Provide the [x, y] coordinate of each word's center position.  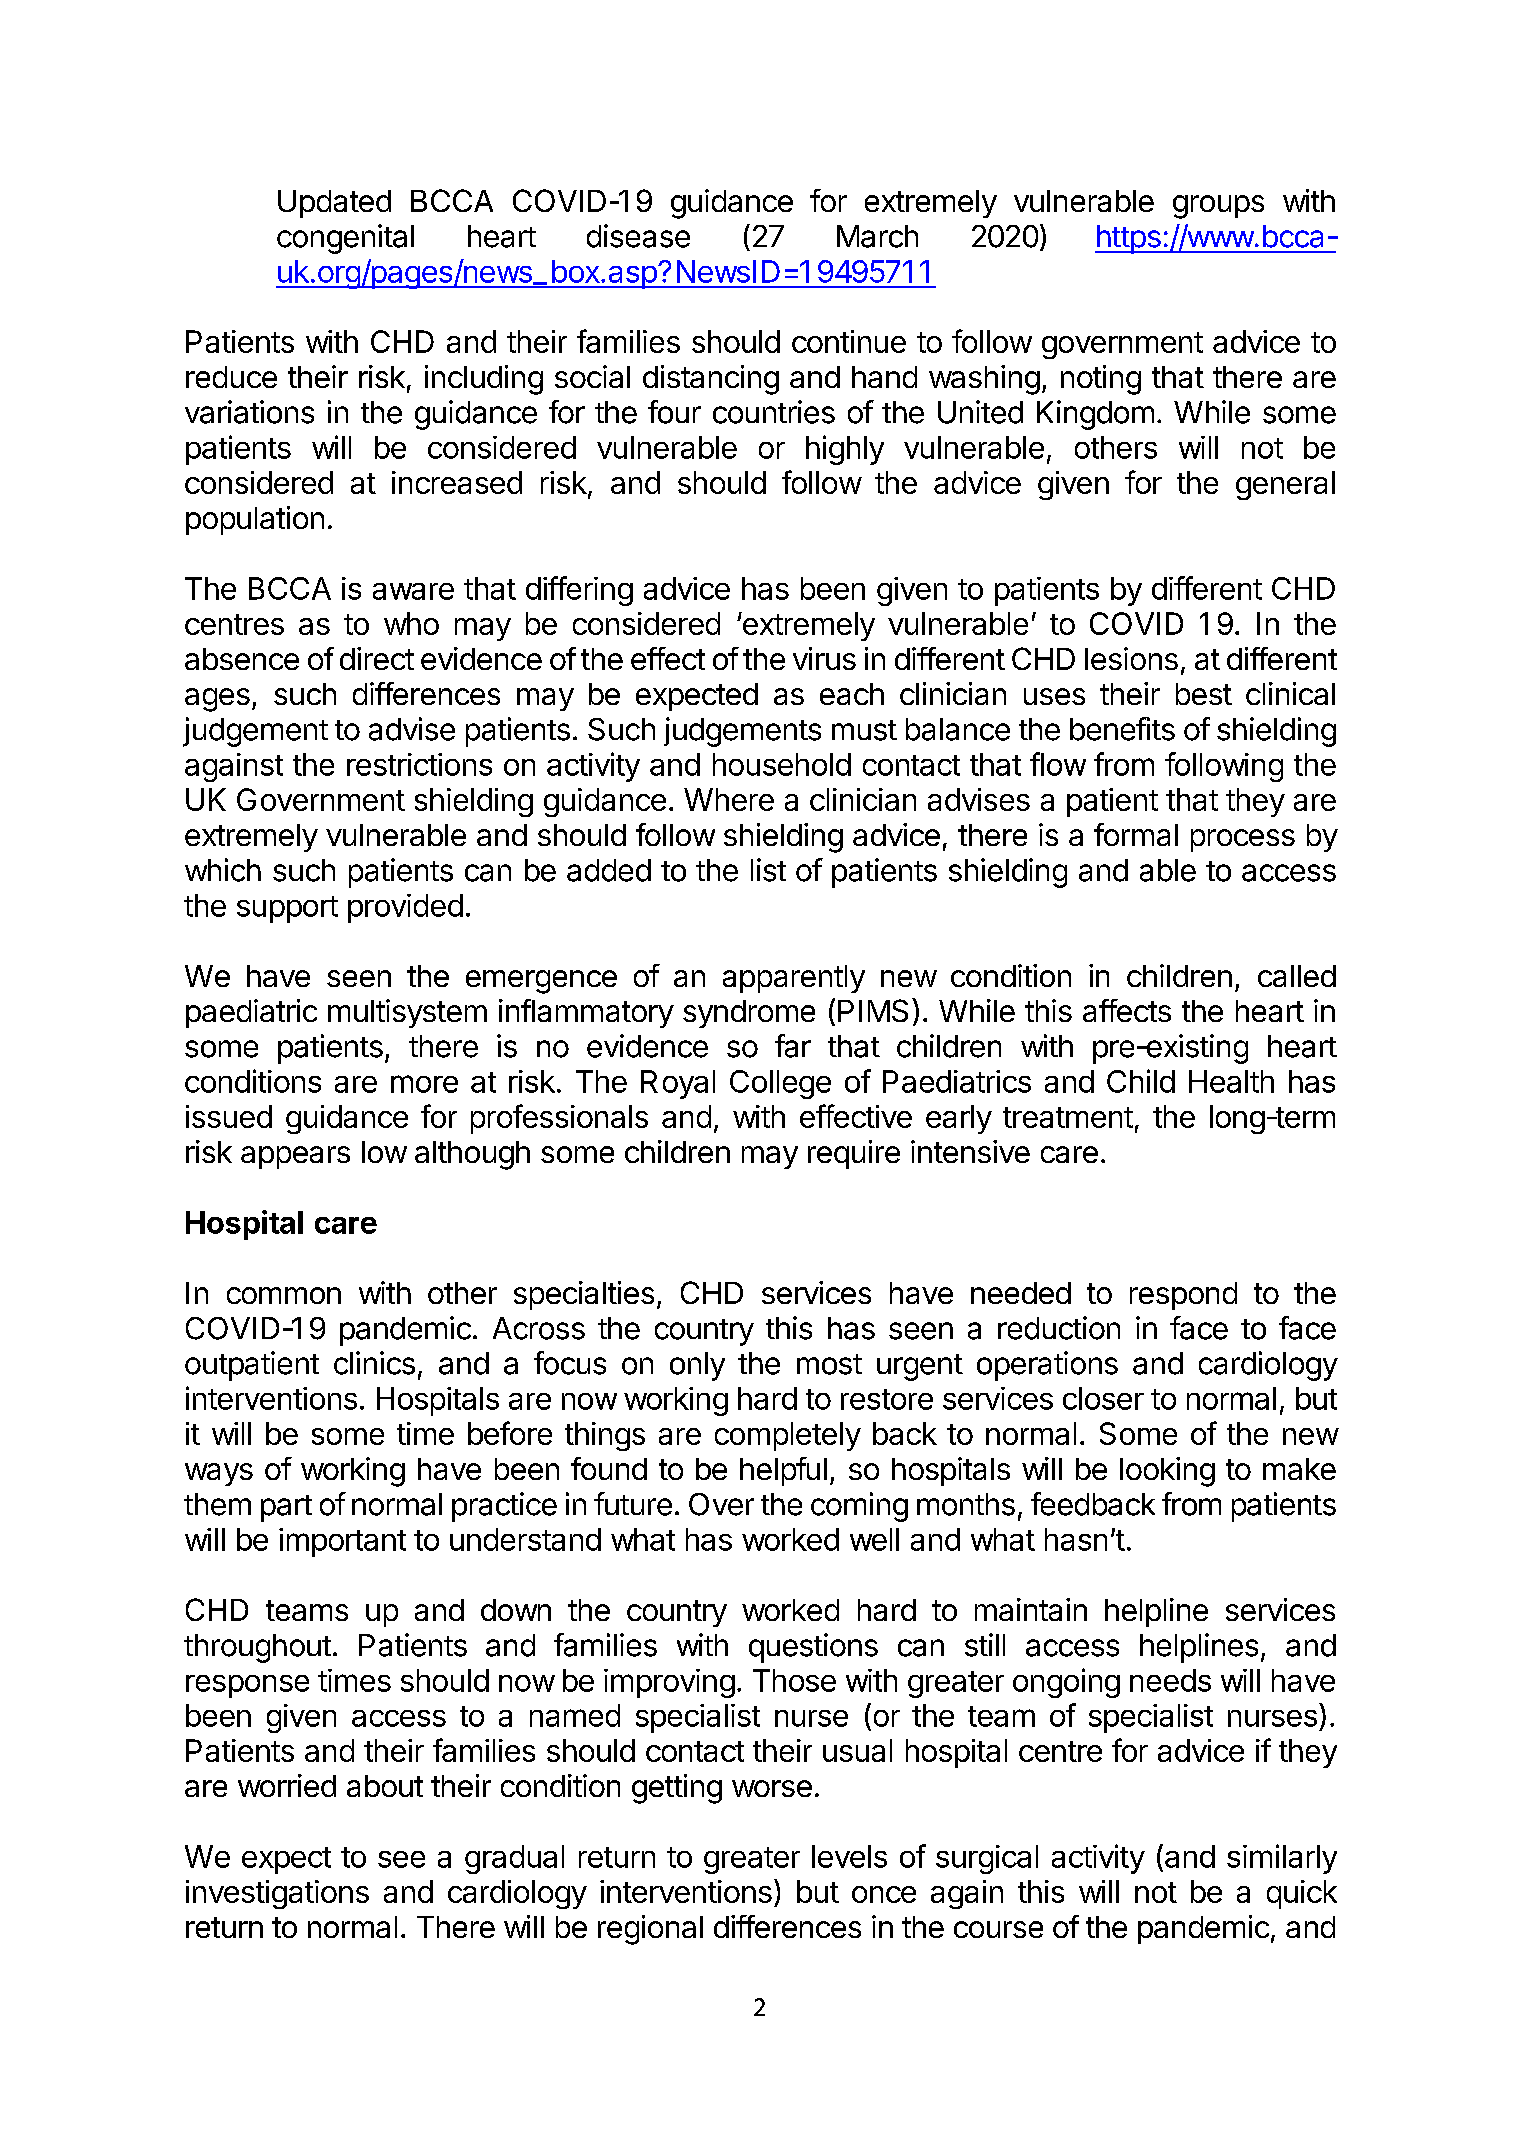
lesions [1131, 658]
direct [377, 658]
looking [1167, 1472]
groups [1218, 207]
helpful [783, 1471]
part [286, 1508]
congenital [345, 239]
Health [1231, 1081]
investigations [277, 1894]
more [424, 1084]
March [877, 236]
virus [824, 658]
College [780, 1084]
